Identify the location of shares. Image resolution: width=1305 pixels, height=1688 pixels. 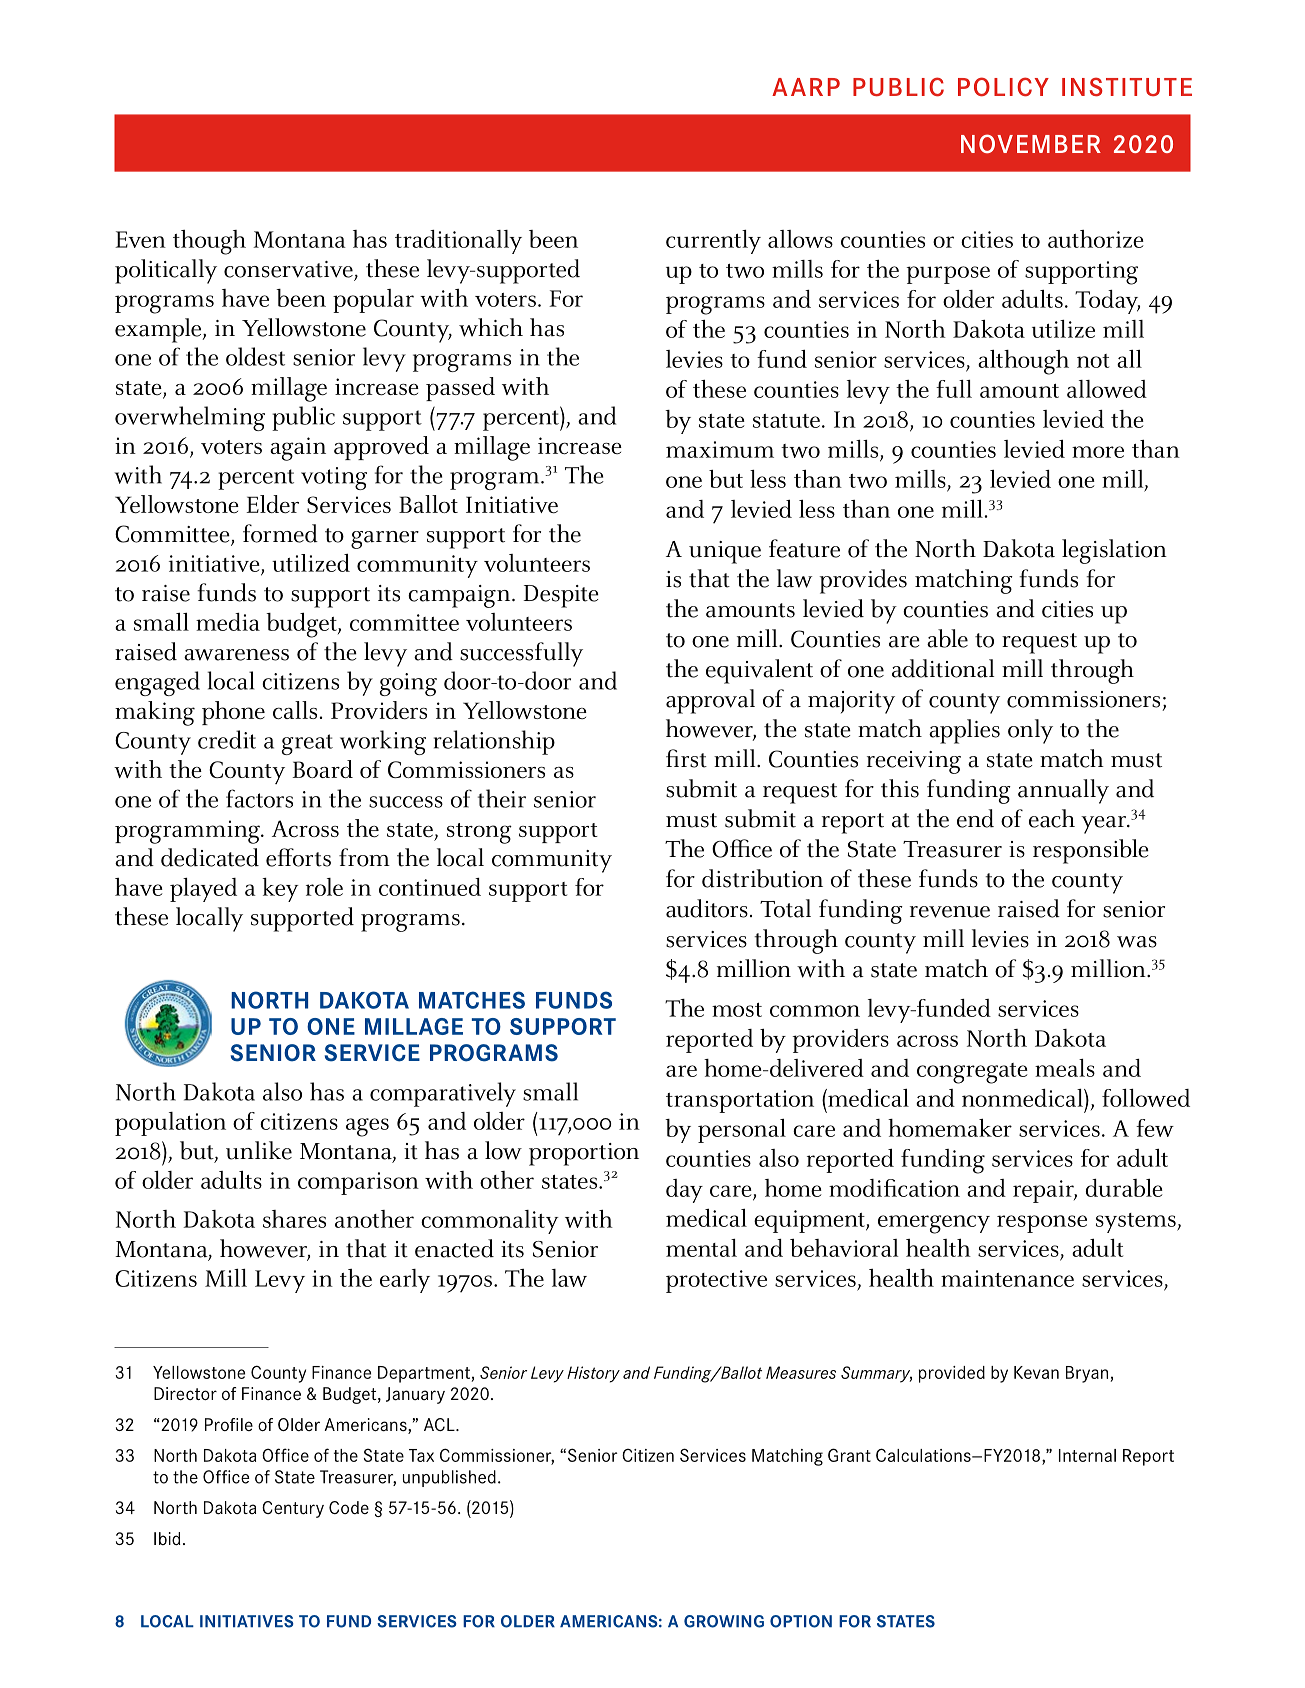
(294, 1219).
